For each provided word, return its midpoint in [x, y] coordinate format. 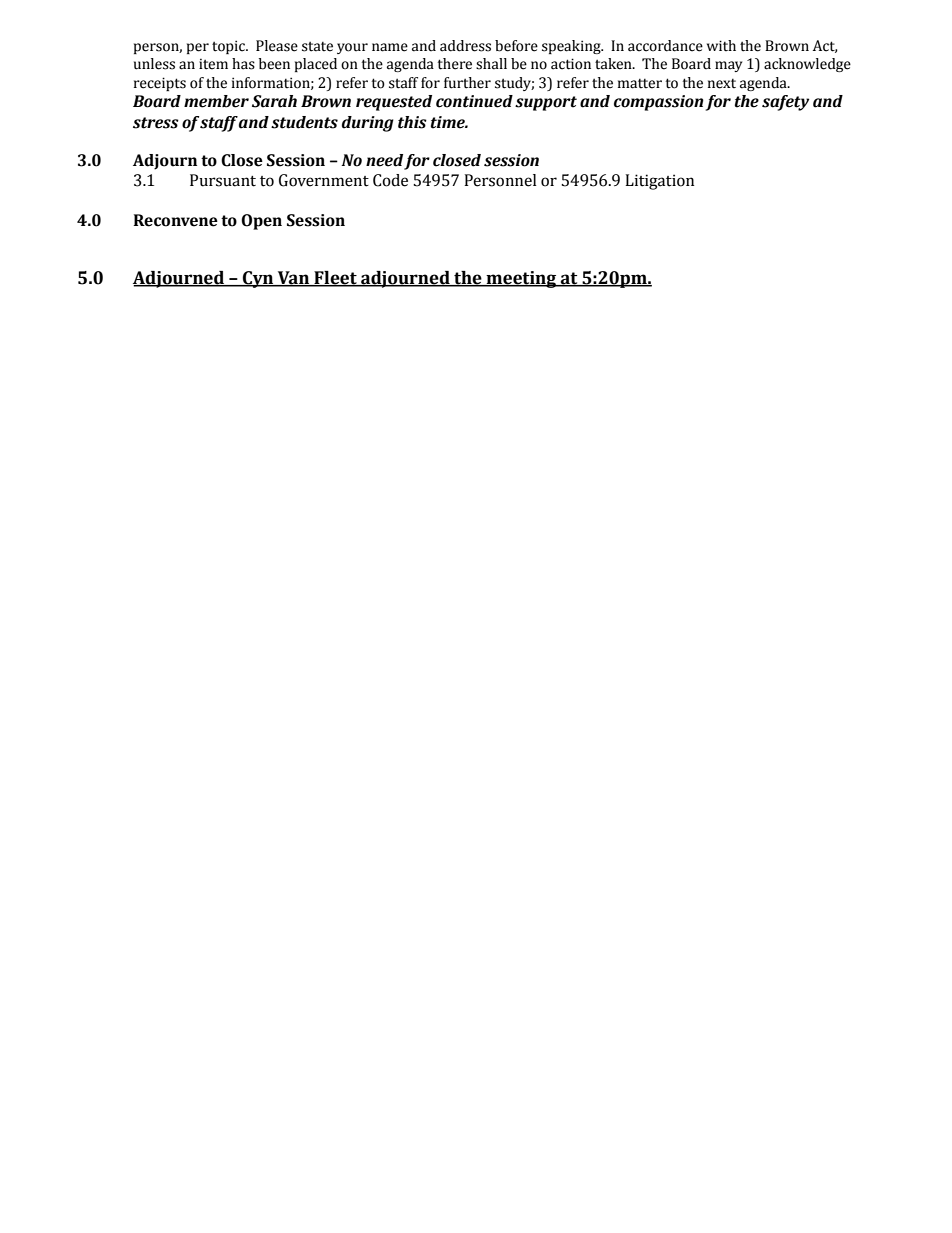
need [384, 160]
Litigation [659, 182]
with [721, 45]
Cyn [258, 279]
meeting [521, 279]
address [465, 46]
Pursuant [223, 180]
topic [230, 47]
